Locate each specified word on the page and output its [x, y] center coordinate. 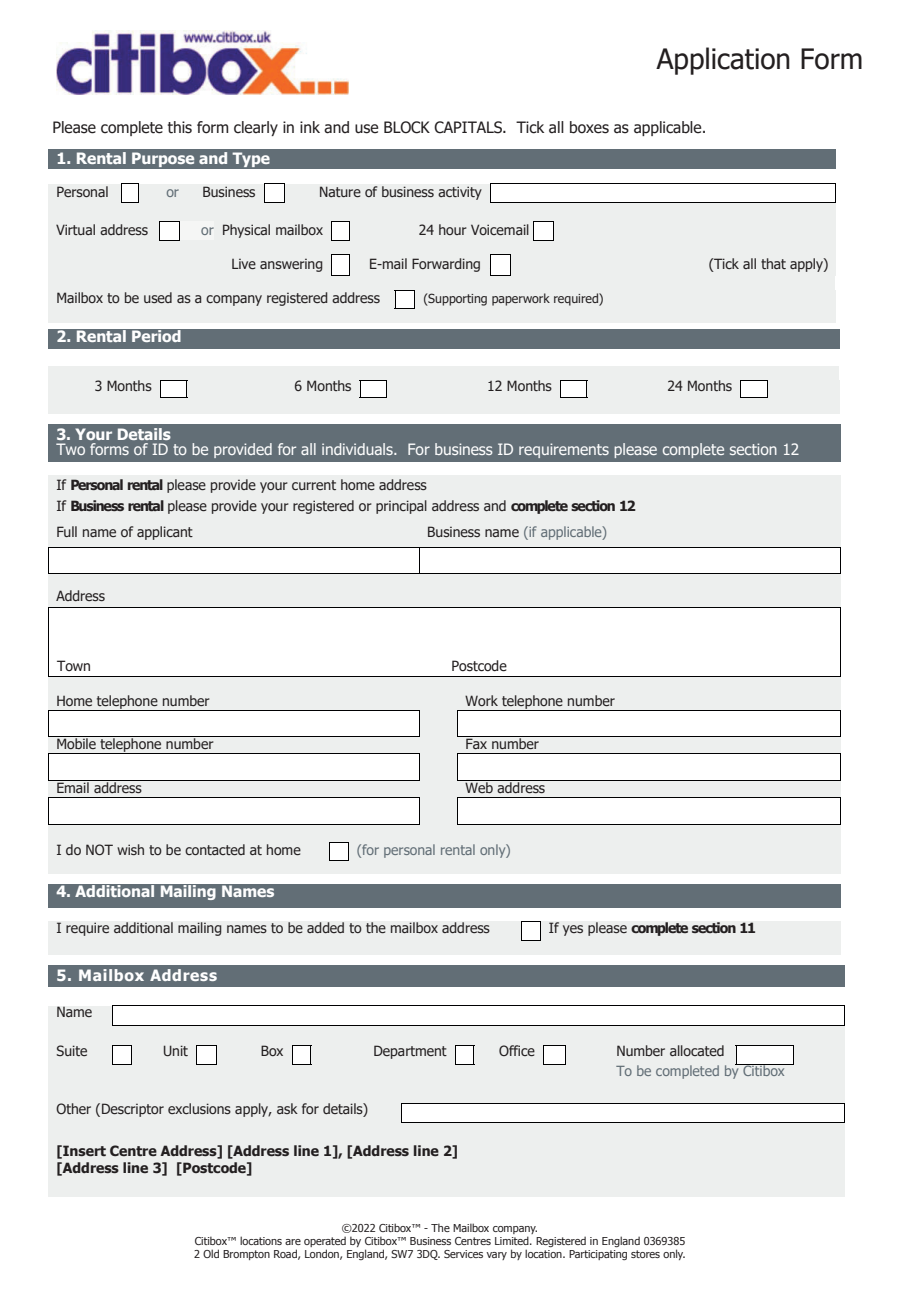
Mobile [76, 743]
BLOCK [407, 127]
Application [723, 61]
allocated [697, 1050]
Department [410, 1052]
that [773, 263]
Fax [476, 743]
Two [70, 449]
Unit [176, 1050]
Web [479, 787]
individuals [358, 449]
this [180, 127]
